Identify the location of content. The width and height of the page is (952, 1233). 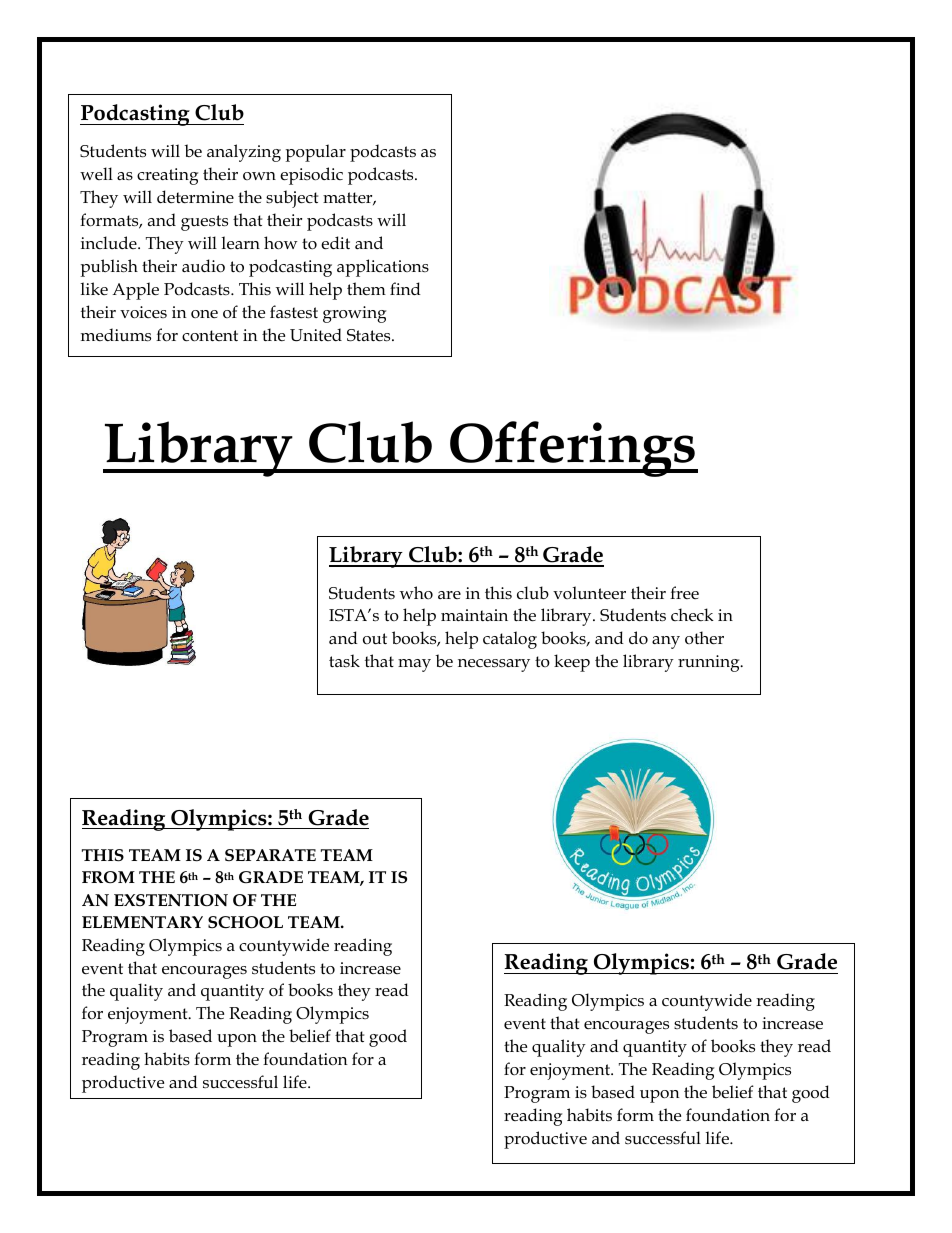
(210, 336).
